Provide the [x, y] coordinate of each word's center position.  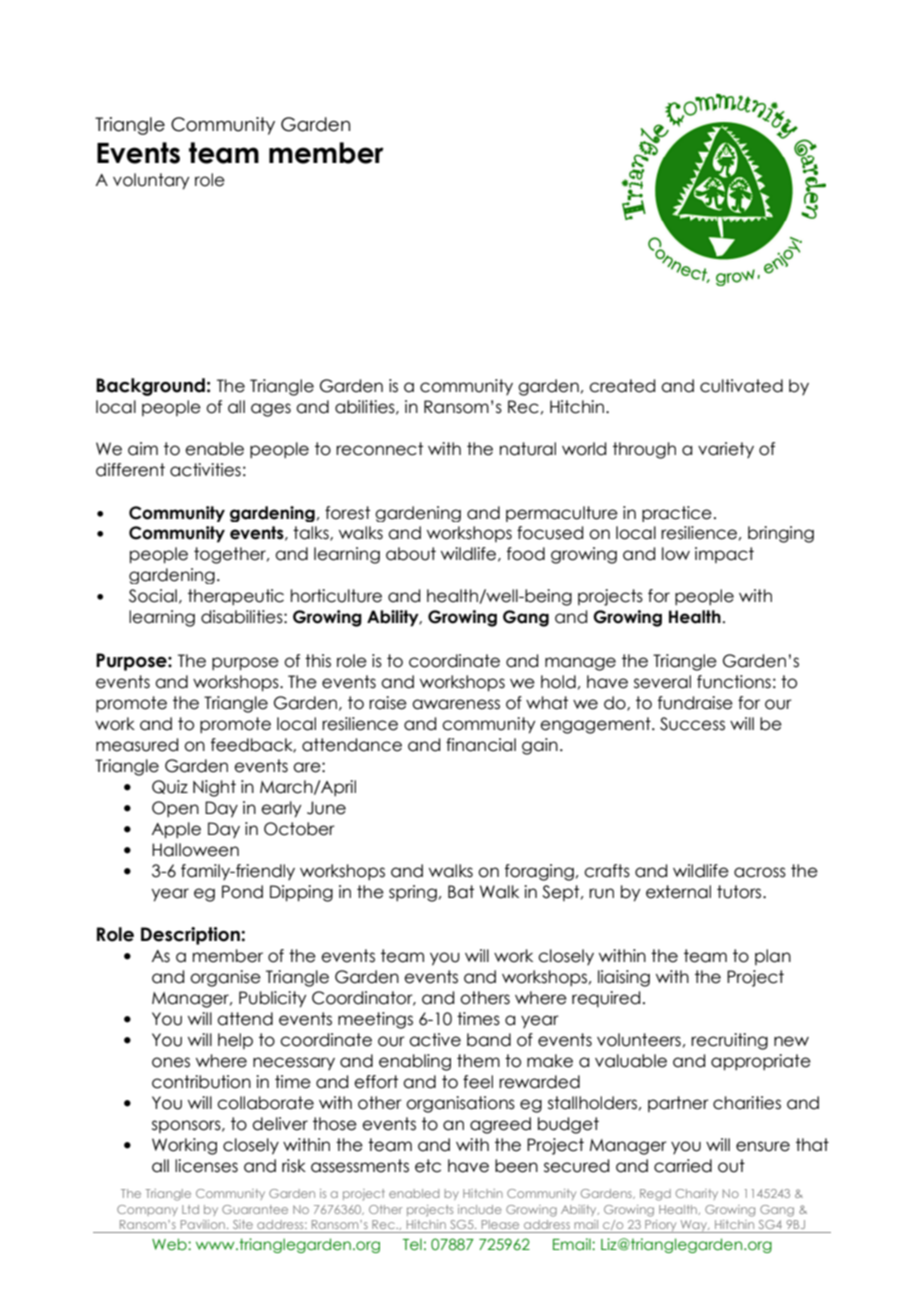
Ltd [190, 1209]
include [479, 1209]
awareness [456, 704]
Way [694, 1226]
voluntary [151, 181]
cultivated [741, 386]
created [622, 386]
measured [137, 745]
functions [734, 682]
